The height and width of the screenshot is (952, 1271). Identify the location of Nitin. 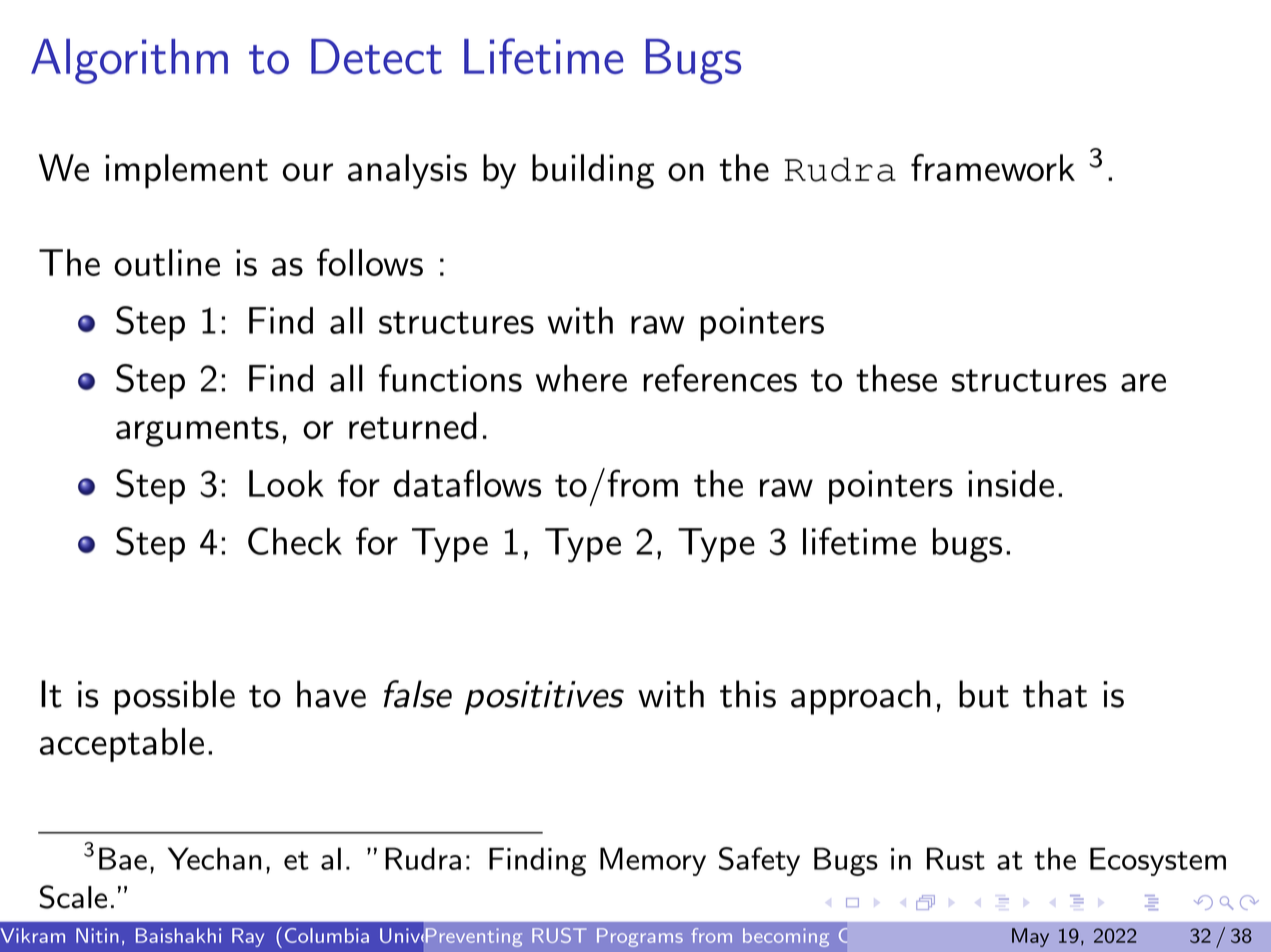
(97, 935).
